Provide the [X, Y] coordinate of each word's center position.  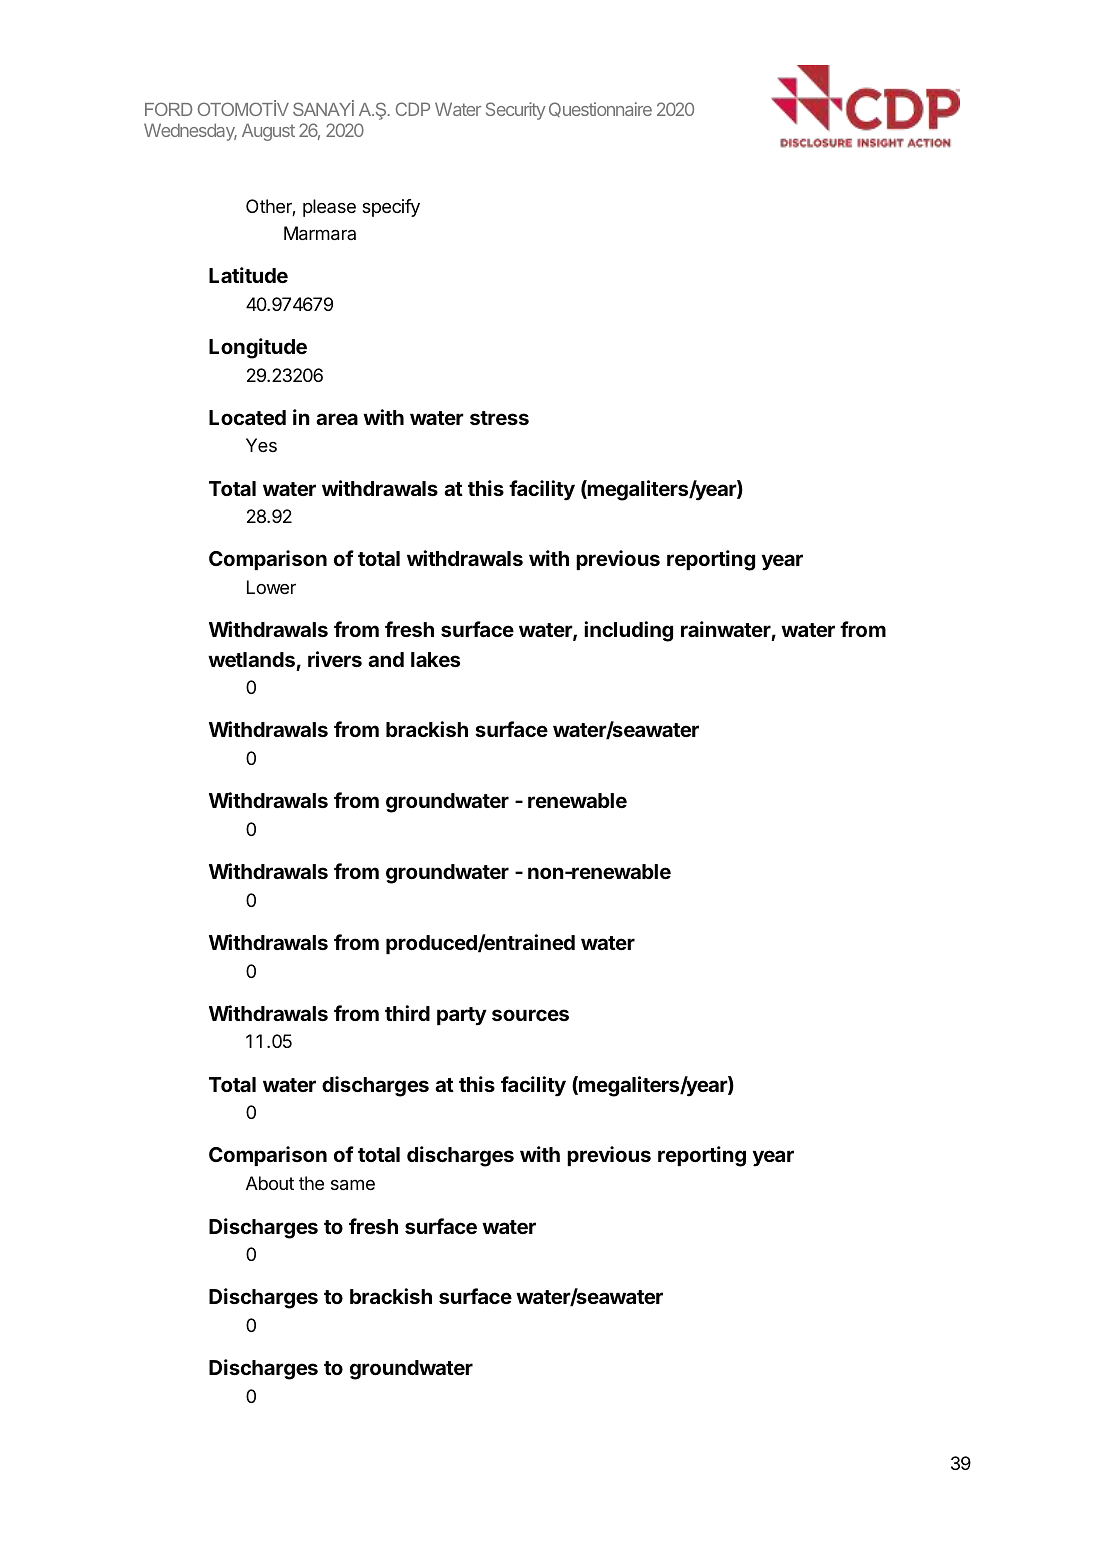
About [270, 1183]
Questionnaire [600, 109]
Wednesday [190, 132]
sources [530, 1015]
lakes [435, 659]
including [628, 631]
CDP [413, 109]
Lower [271, 587]
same [353, 1185]
